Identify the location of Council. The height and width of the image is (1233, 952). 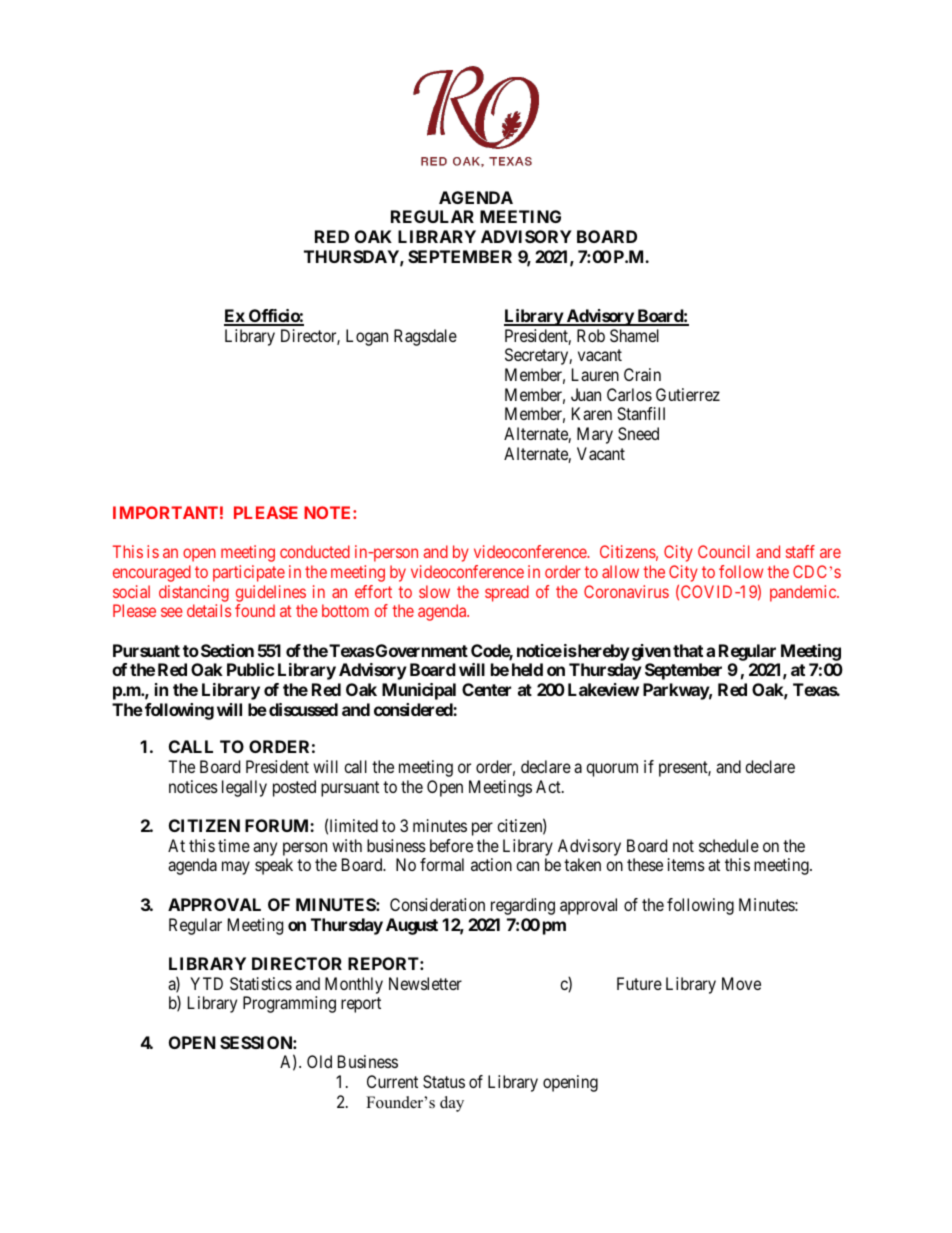
(723, 551).
